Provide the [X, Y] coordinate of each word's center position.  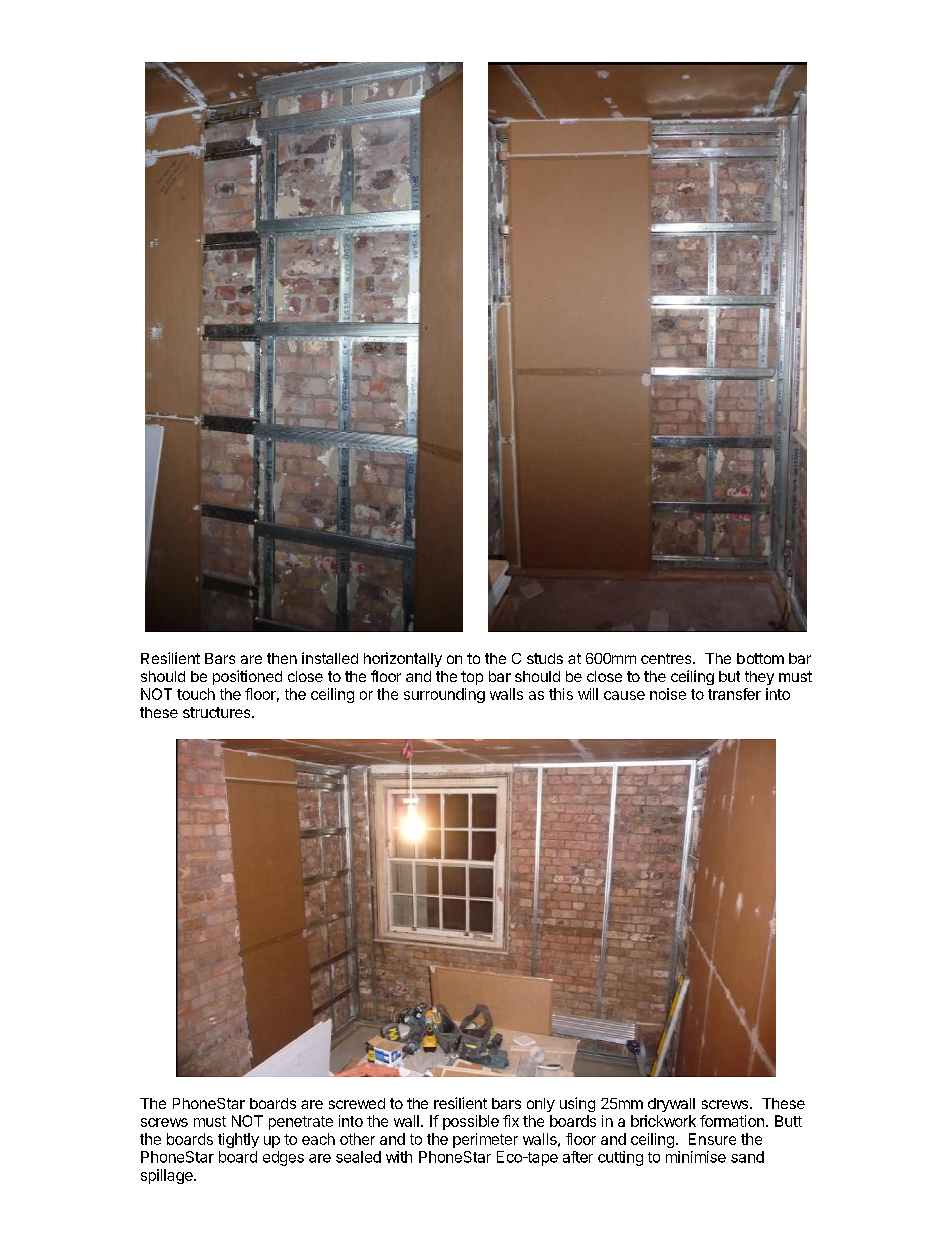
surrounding [444, 695]
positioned [247, 677]
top [472, 678]
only [541, 1105]
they [759, 678]
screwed [357, 1103]
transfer [734, 694]
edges [283, 1158]
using [577, 1104]
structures [218, 712]
